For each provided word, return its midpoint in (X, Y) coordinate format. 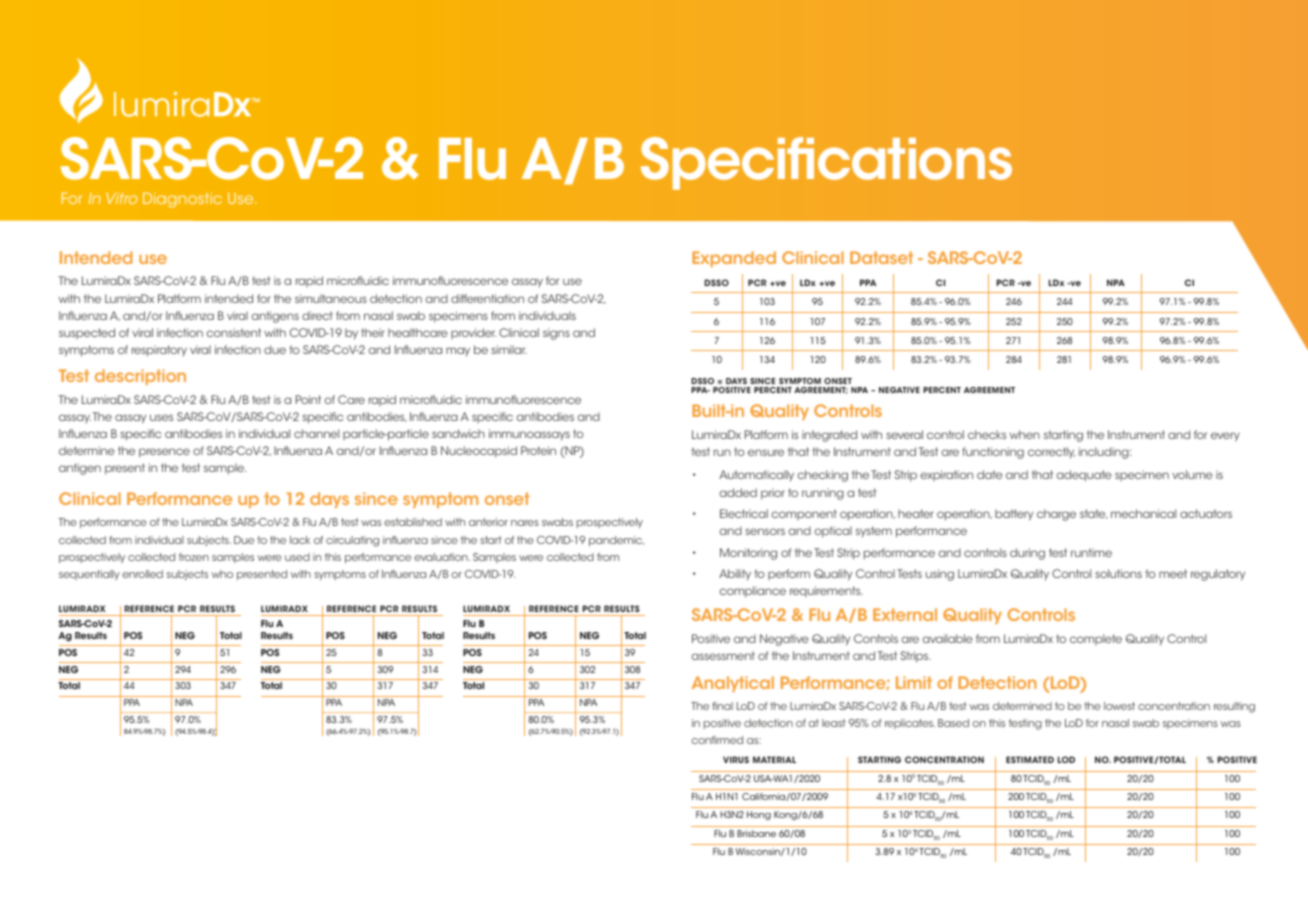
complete (1096, 639)
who (222, 574)
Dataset (881, 257)
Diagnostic (182, 200)
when (1025, 434)
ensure (766, 452)
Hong (759, 815)
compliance (753, 592)
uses (161, 417)
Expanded (734, 259)
